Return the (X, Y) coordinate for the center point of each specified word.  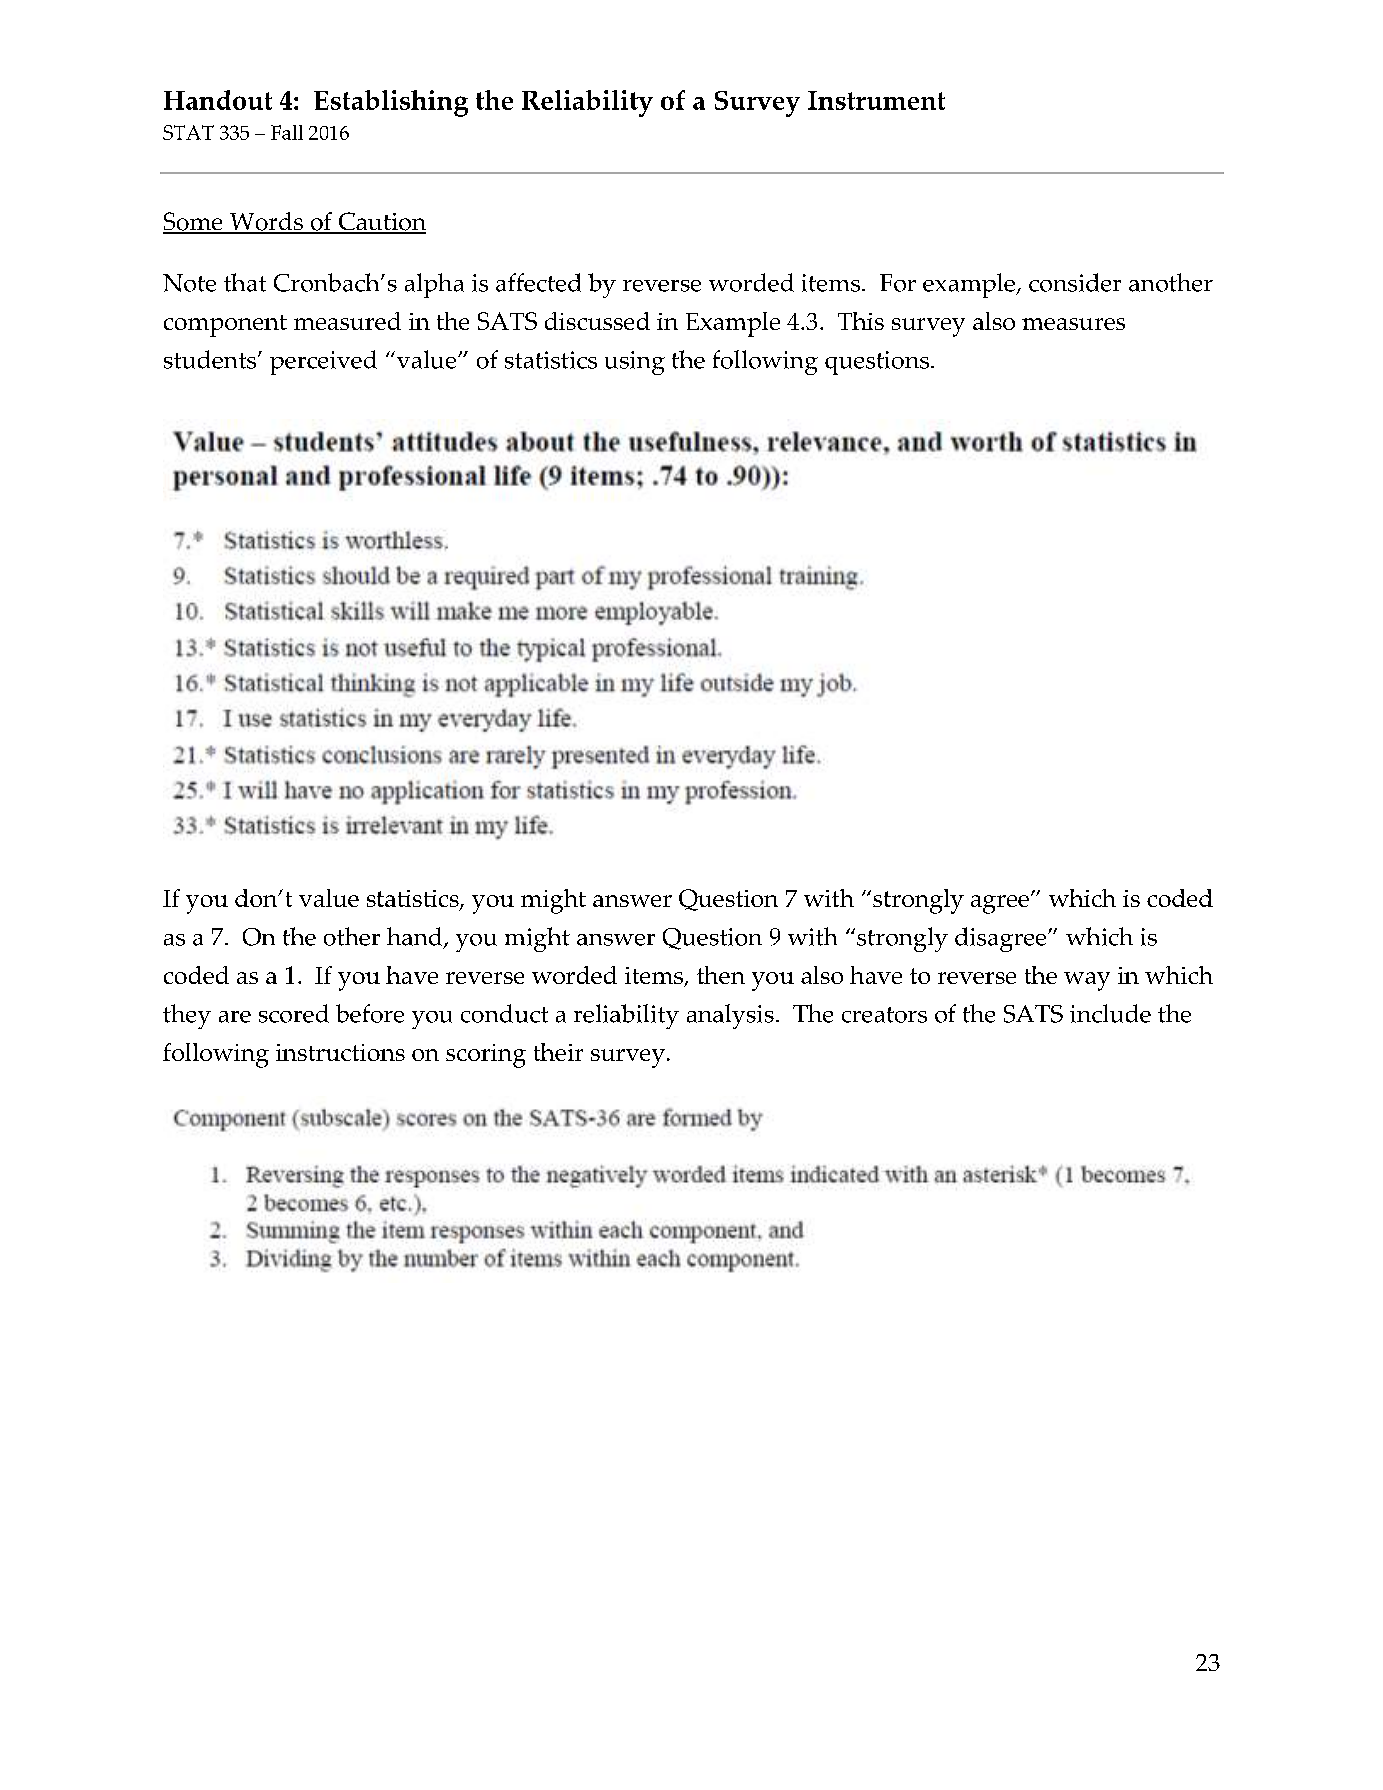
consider (1075, 282)
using (635, 363)
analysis (730, 1016)
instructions (340, 1052)
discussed (597, 321)
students (211, 359)
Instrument (876, 100)
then (721, 975)
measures (1073, 324)
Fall (287, 132)
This (861, 321)
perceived (323, 362)
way (1087, 981)
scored (294, 1013)
